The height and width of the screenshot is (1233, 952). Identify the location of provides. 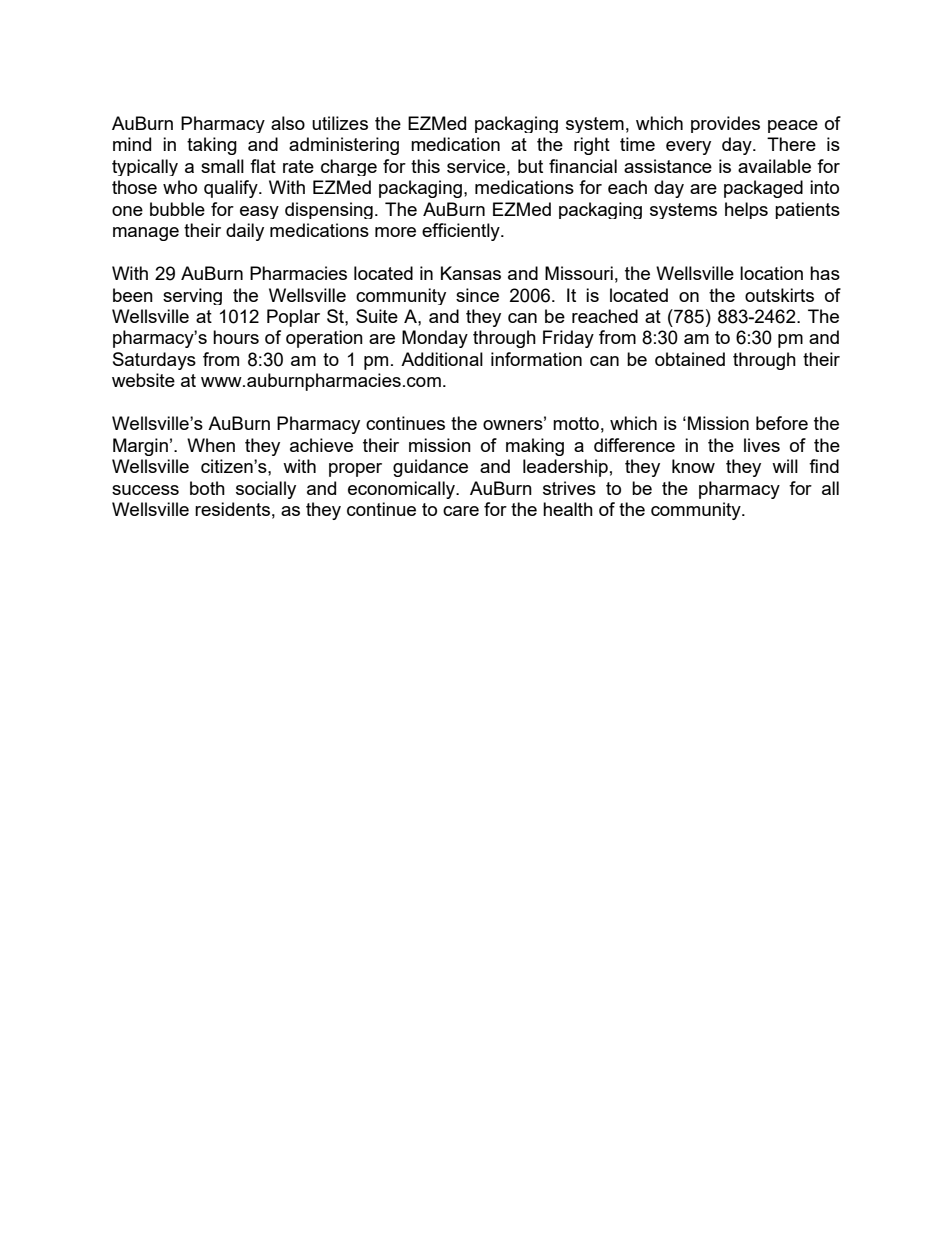
(725, 124).
